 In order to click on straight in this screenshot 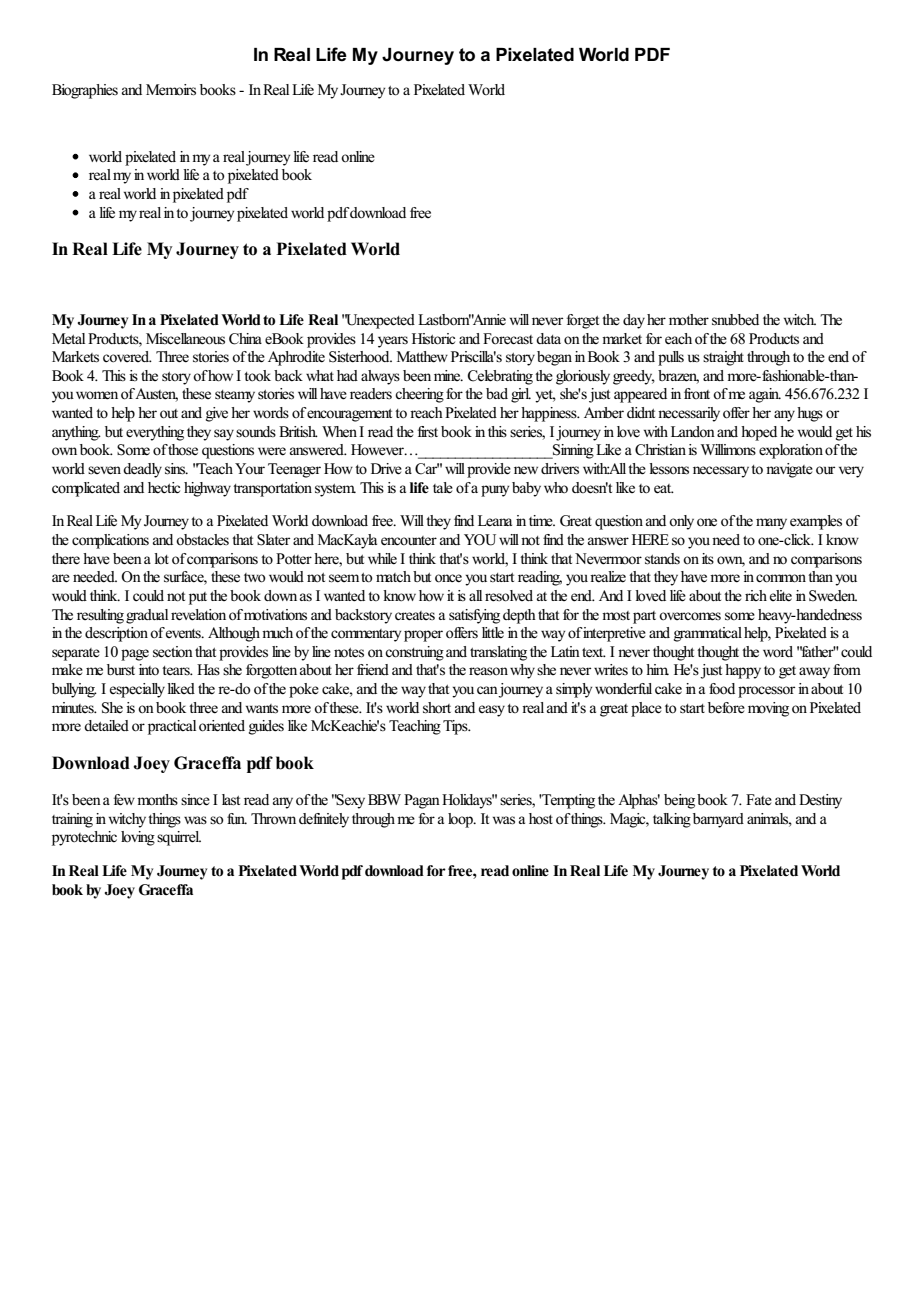, I will do `click(723, 358)`.
